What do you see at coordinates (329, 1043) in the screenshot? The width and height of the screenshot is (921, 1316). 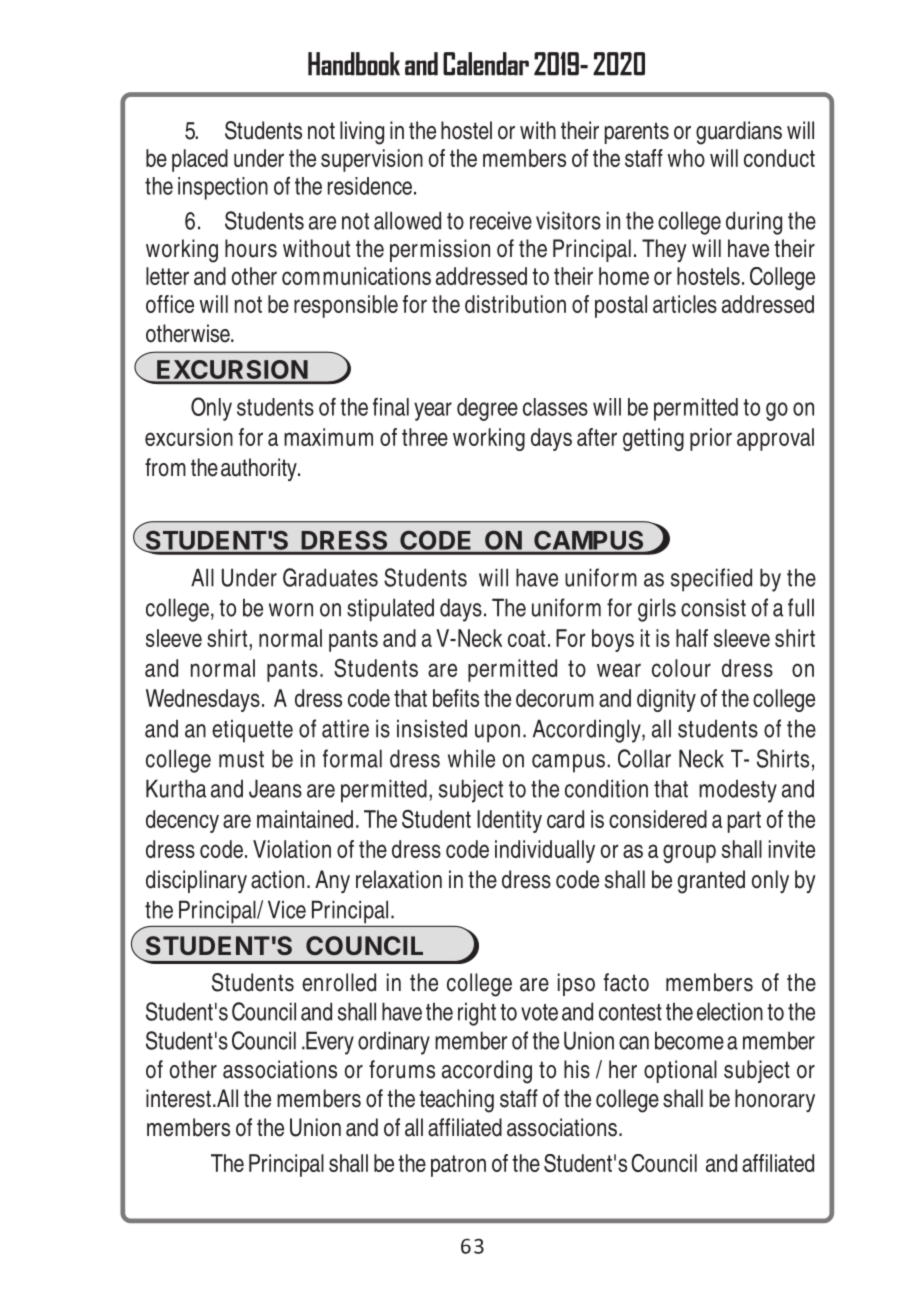 I see `Every` at bounding box center [329, 1043].
